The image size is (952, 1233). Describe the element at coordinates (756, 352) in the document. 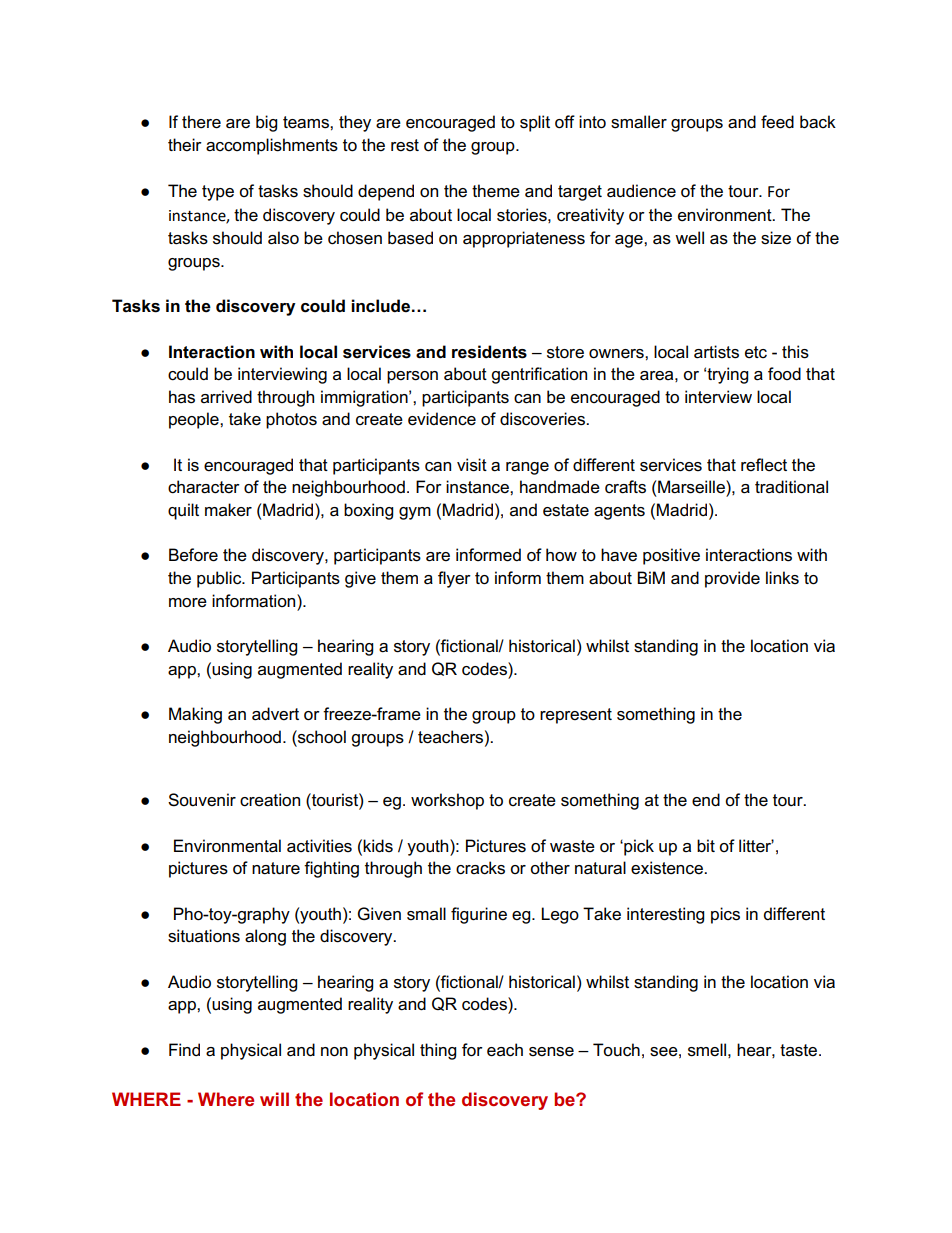

I see `etc` at that location.
